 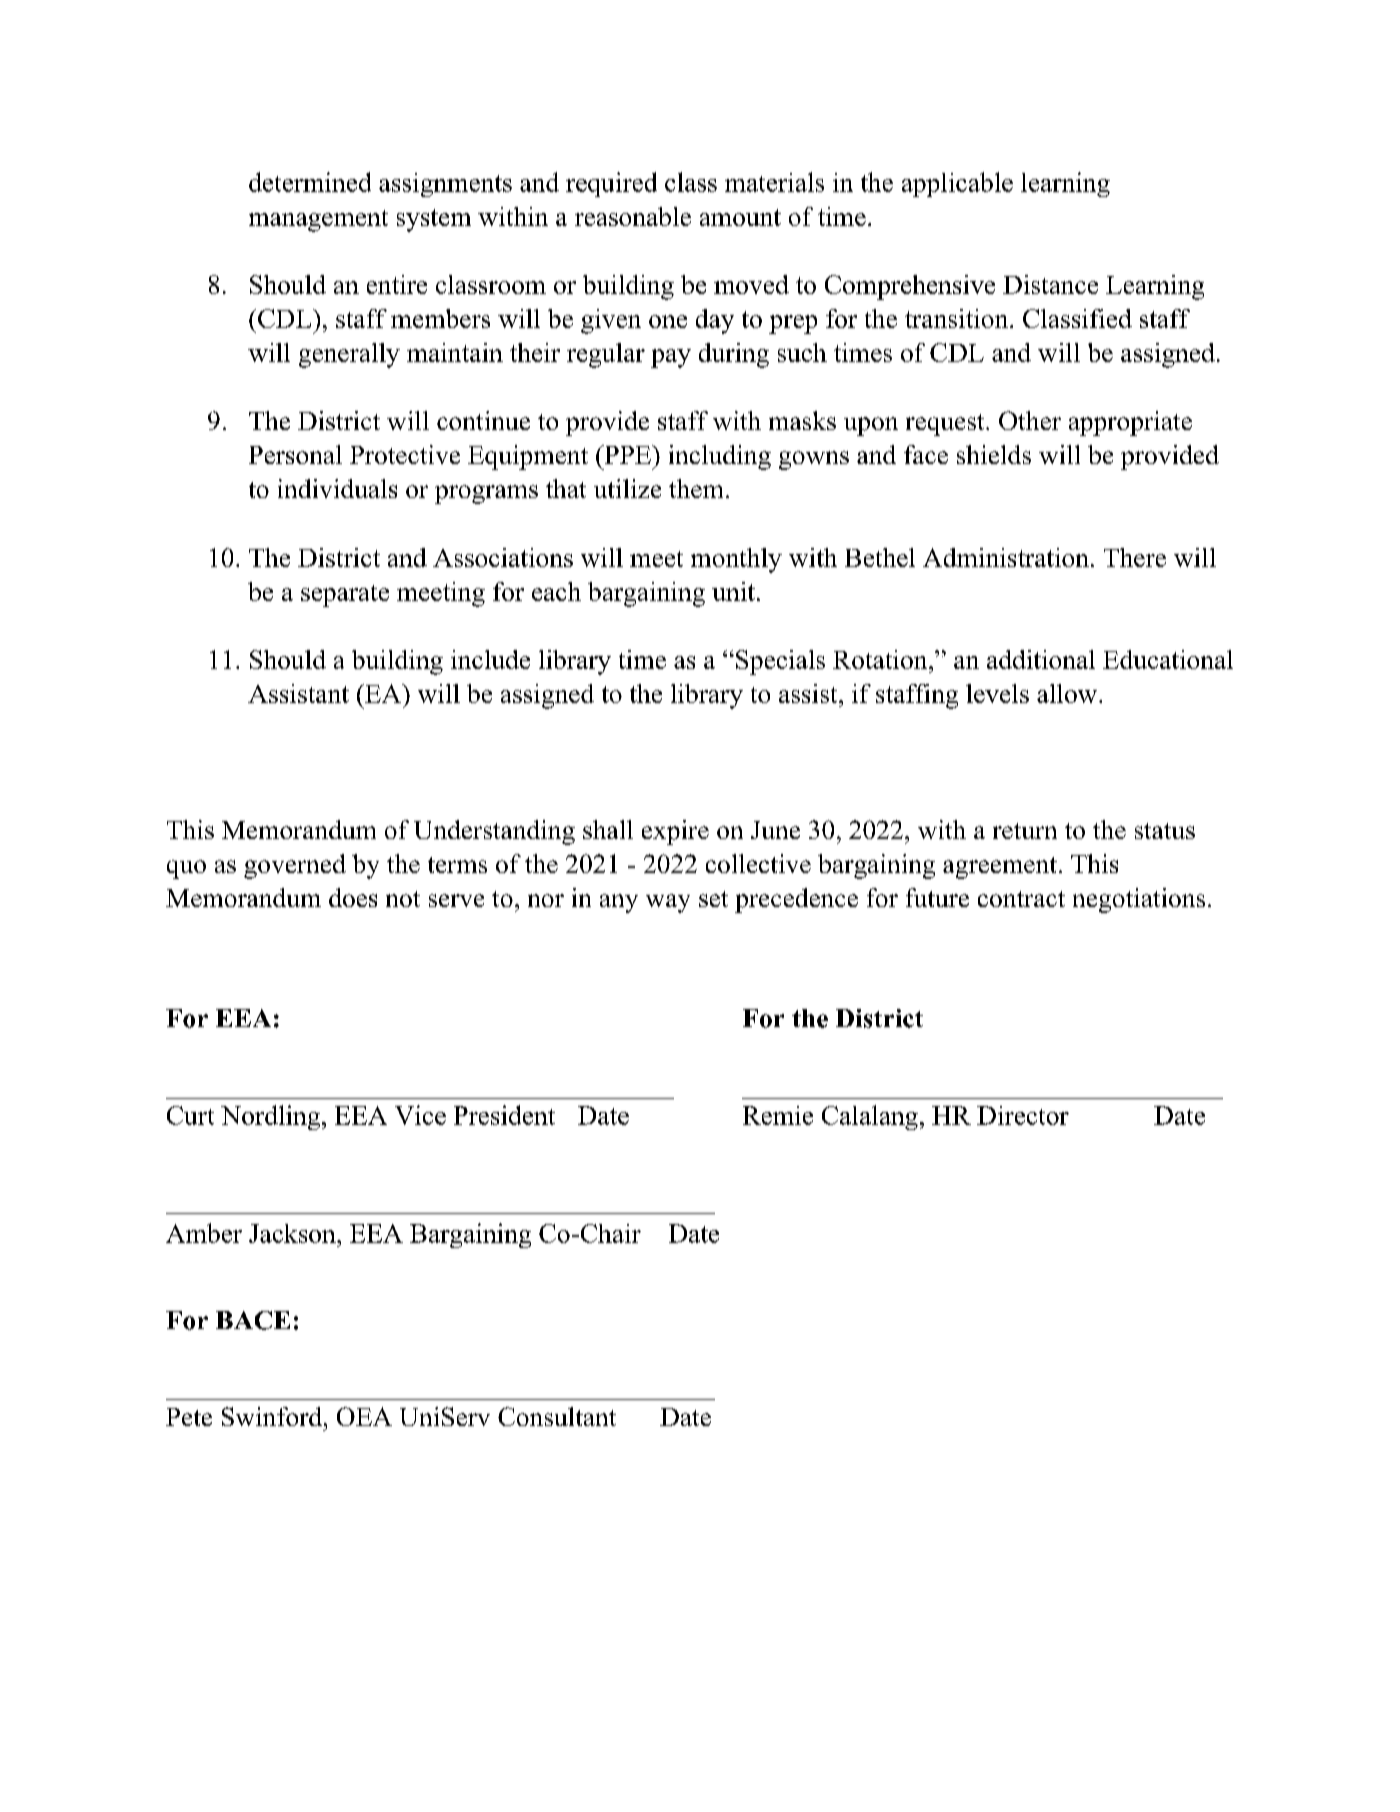 What do you see at coordinates (190, 1115) in the image?
I see `Curt` at bounding box center [190, 1115].
